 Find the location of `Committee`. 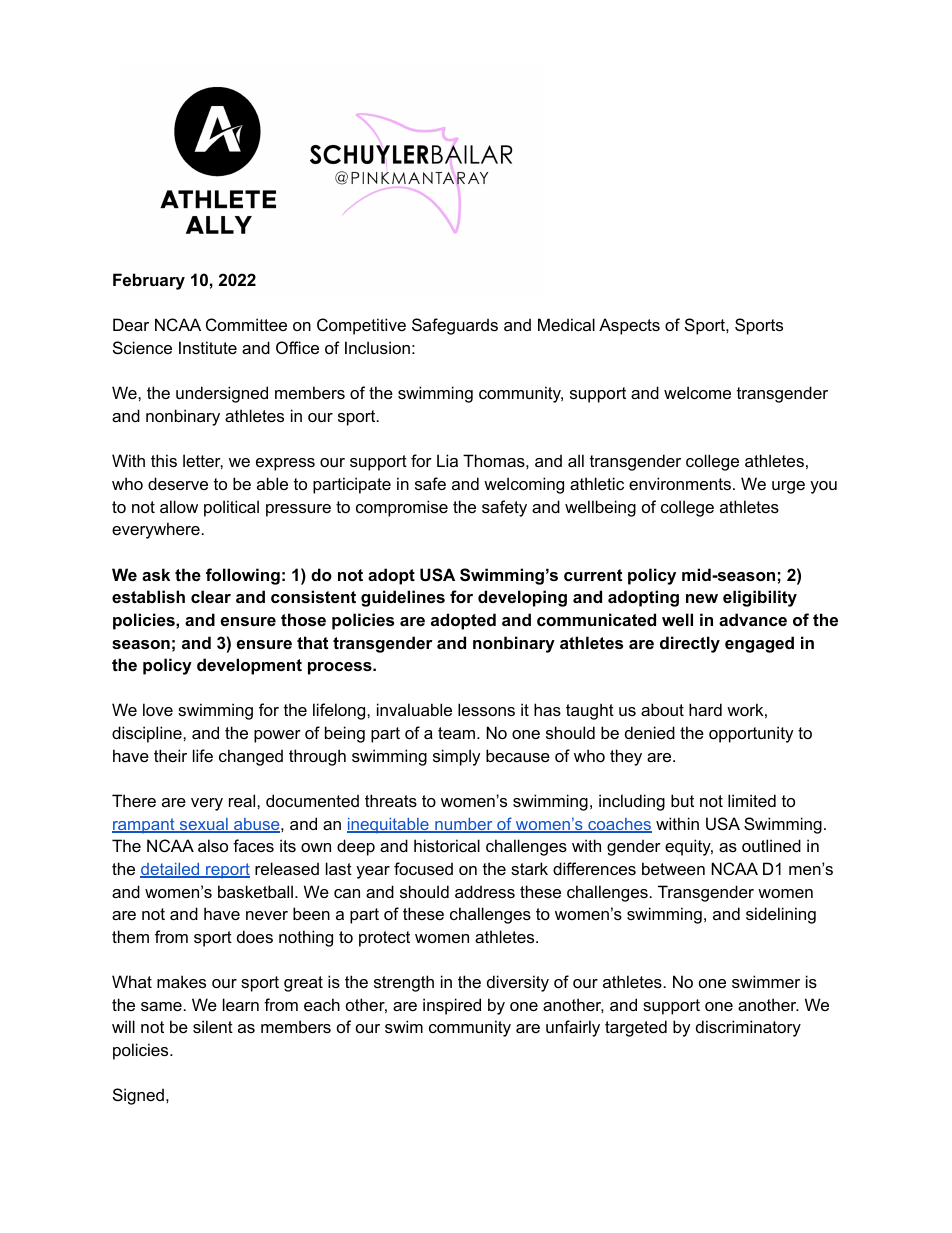

Committee is located at coordinates (246, 324).
